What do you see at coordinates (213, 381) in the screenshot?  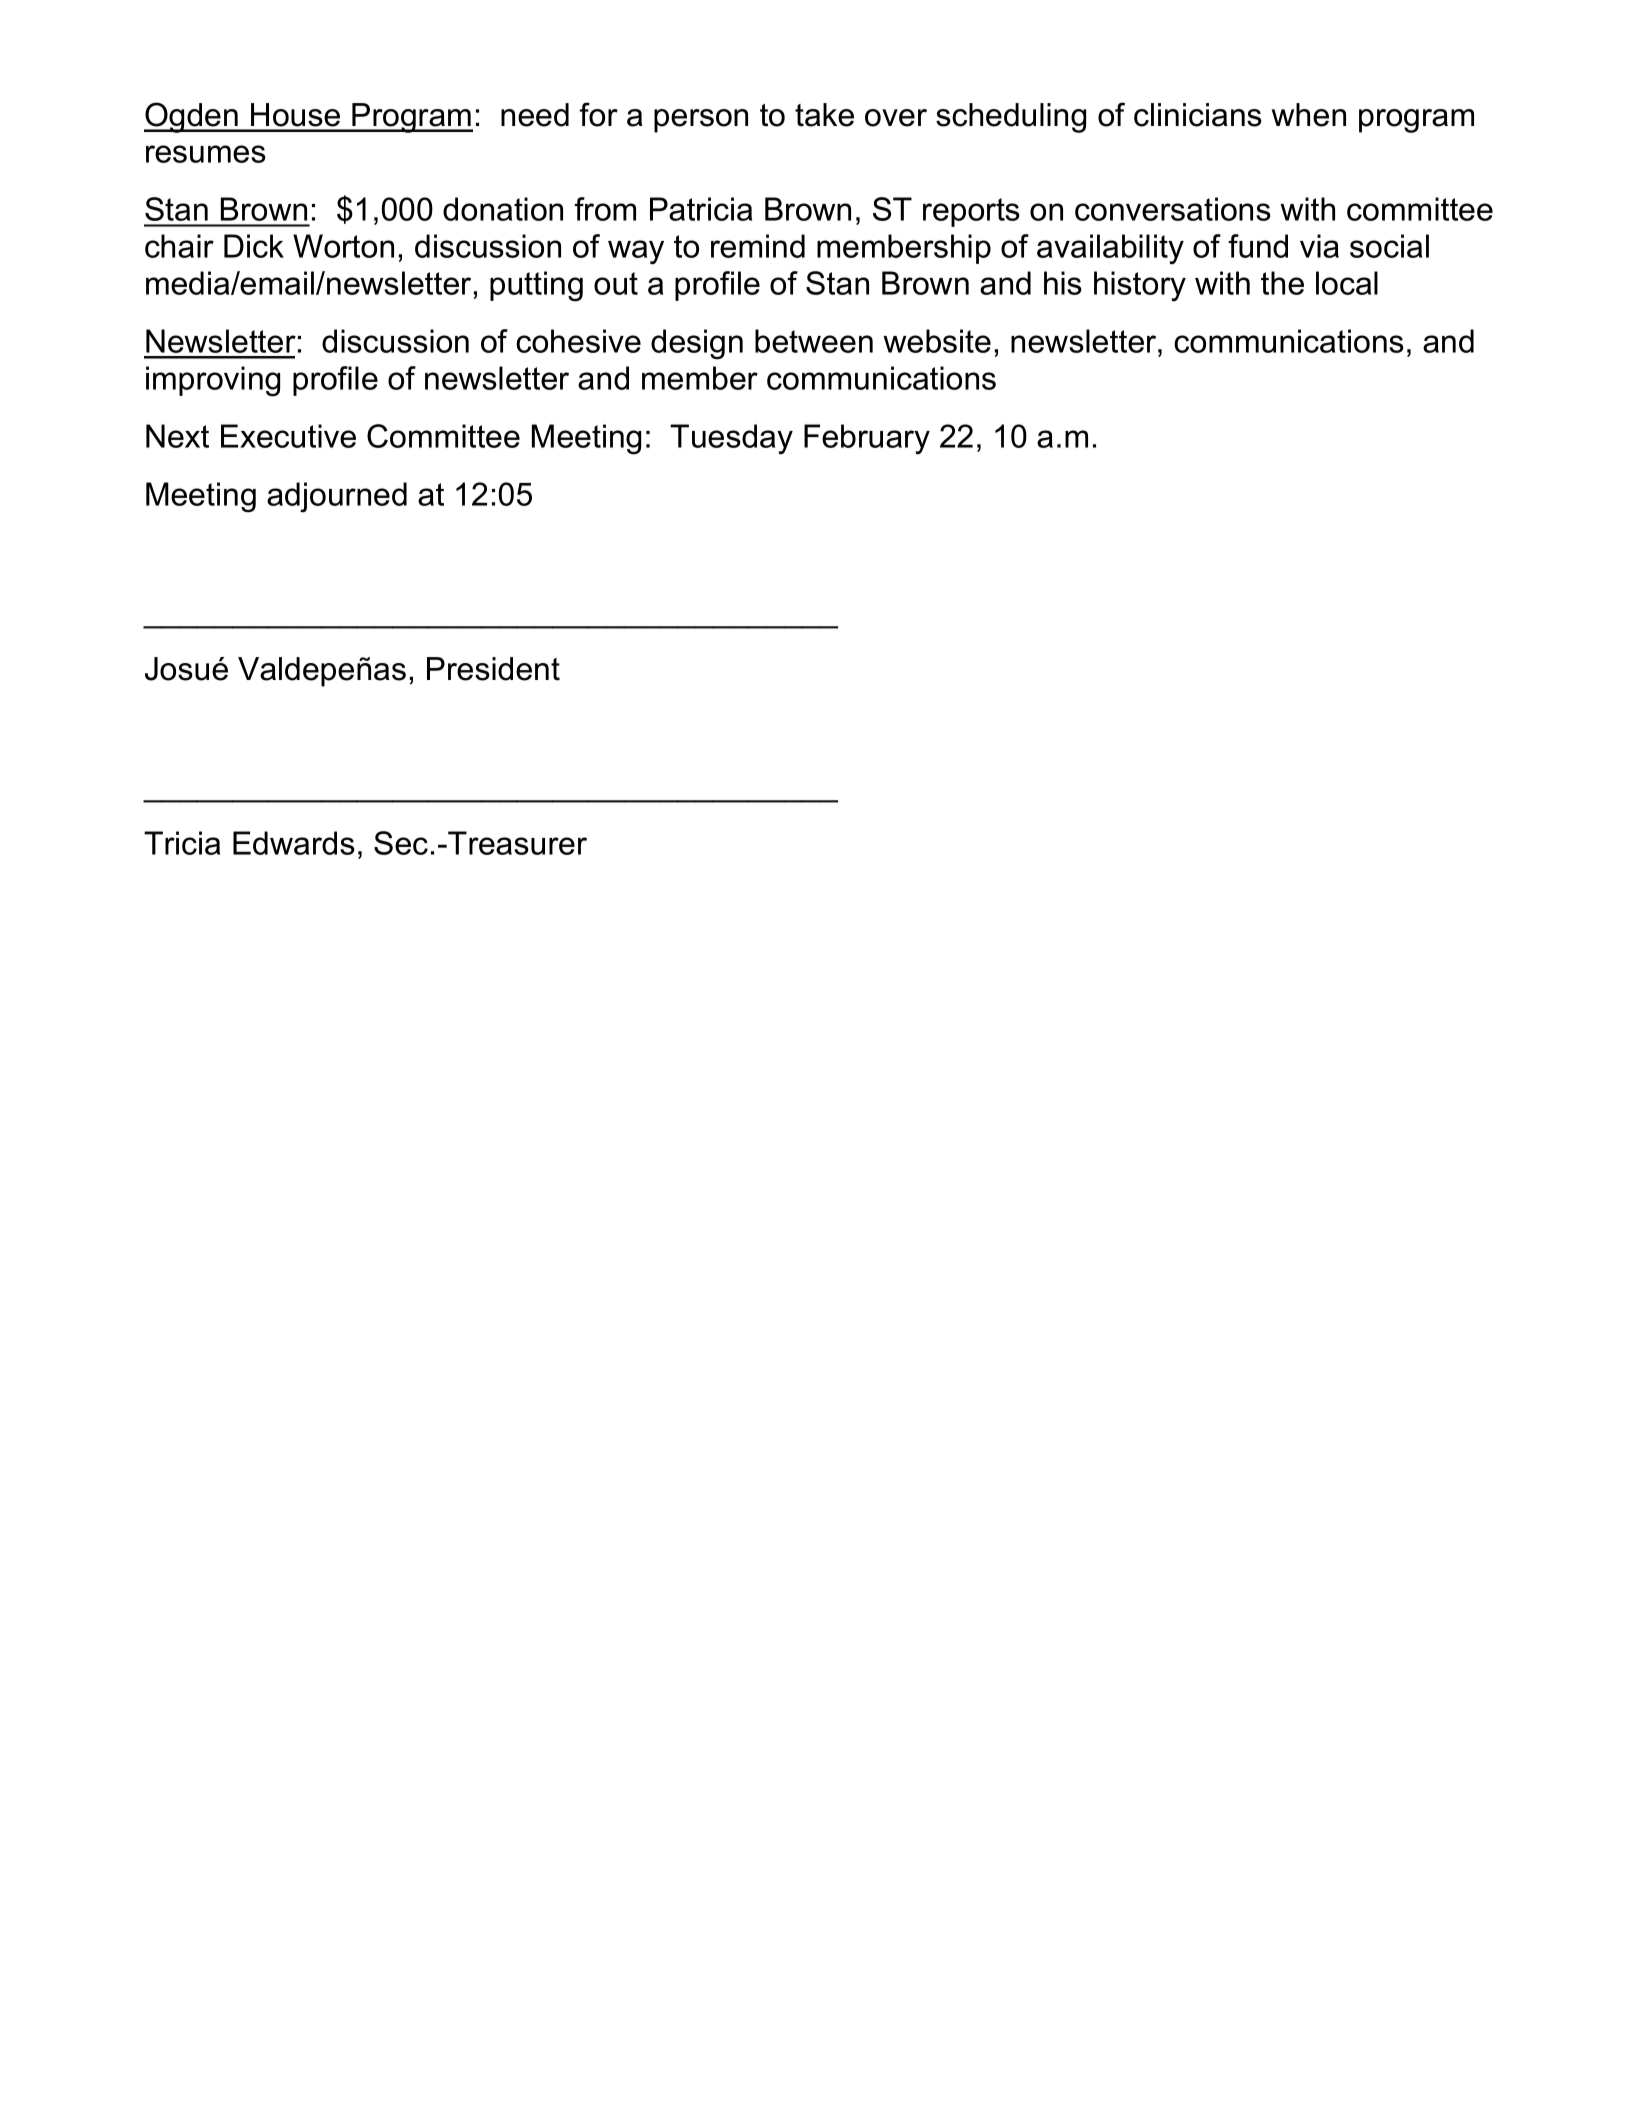 I see `improving` at bounding box center [213, 381].
